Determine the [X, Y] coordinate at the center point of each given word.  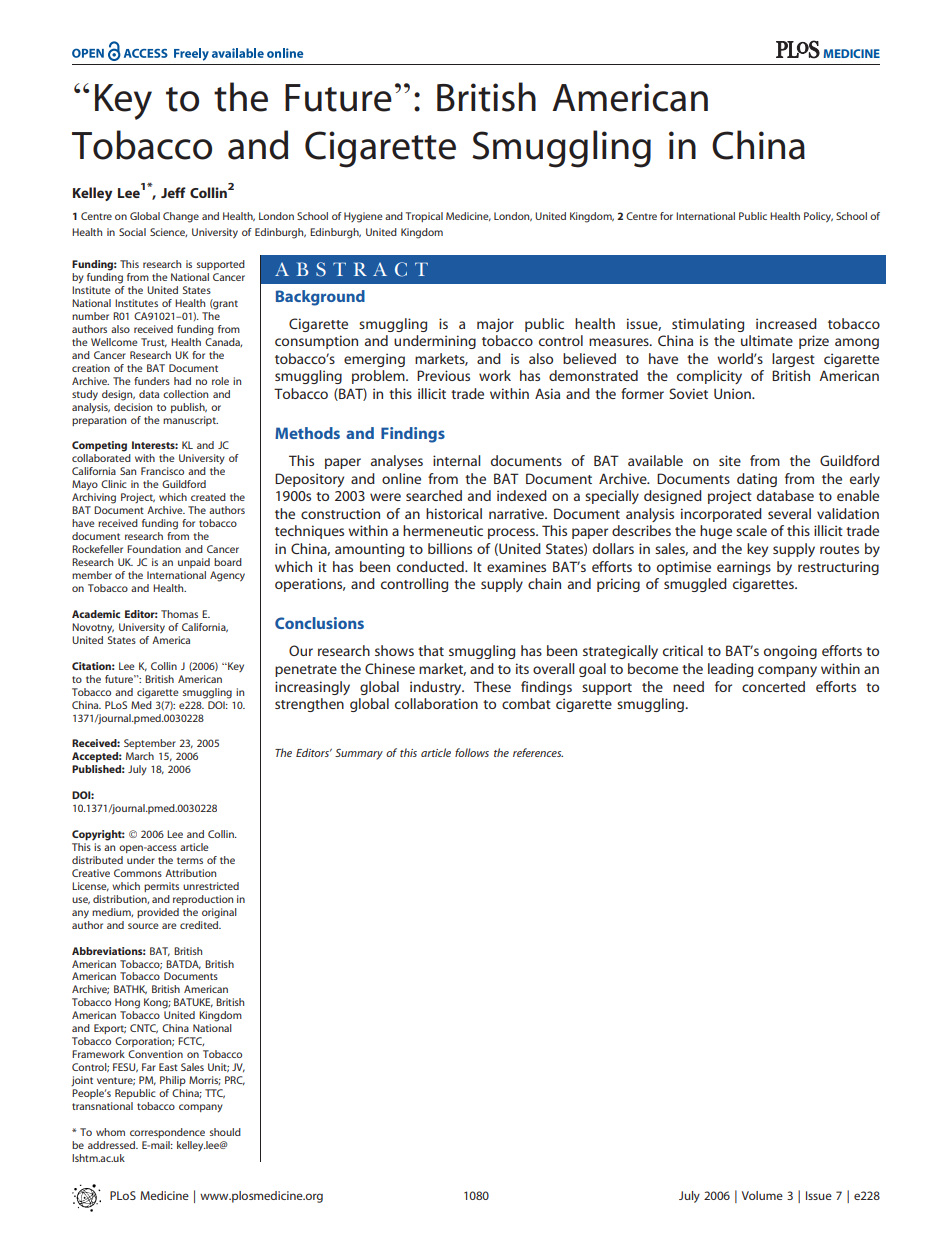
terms [190, 860]
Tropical [424, 217]
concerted [773, 686]
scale [751, 530]
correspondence [167, 1133]
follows [472, 752]
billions [450, 548]
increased [786, 323]
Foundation [154, 549]
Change [181, 217]
